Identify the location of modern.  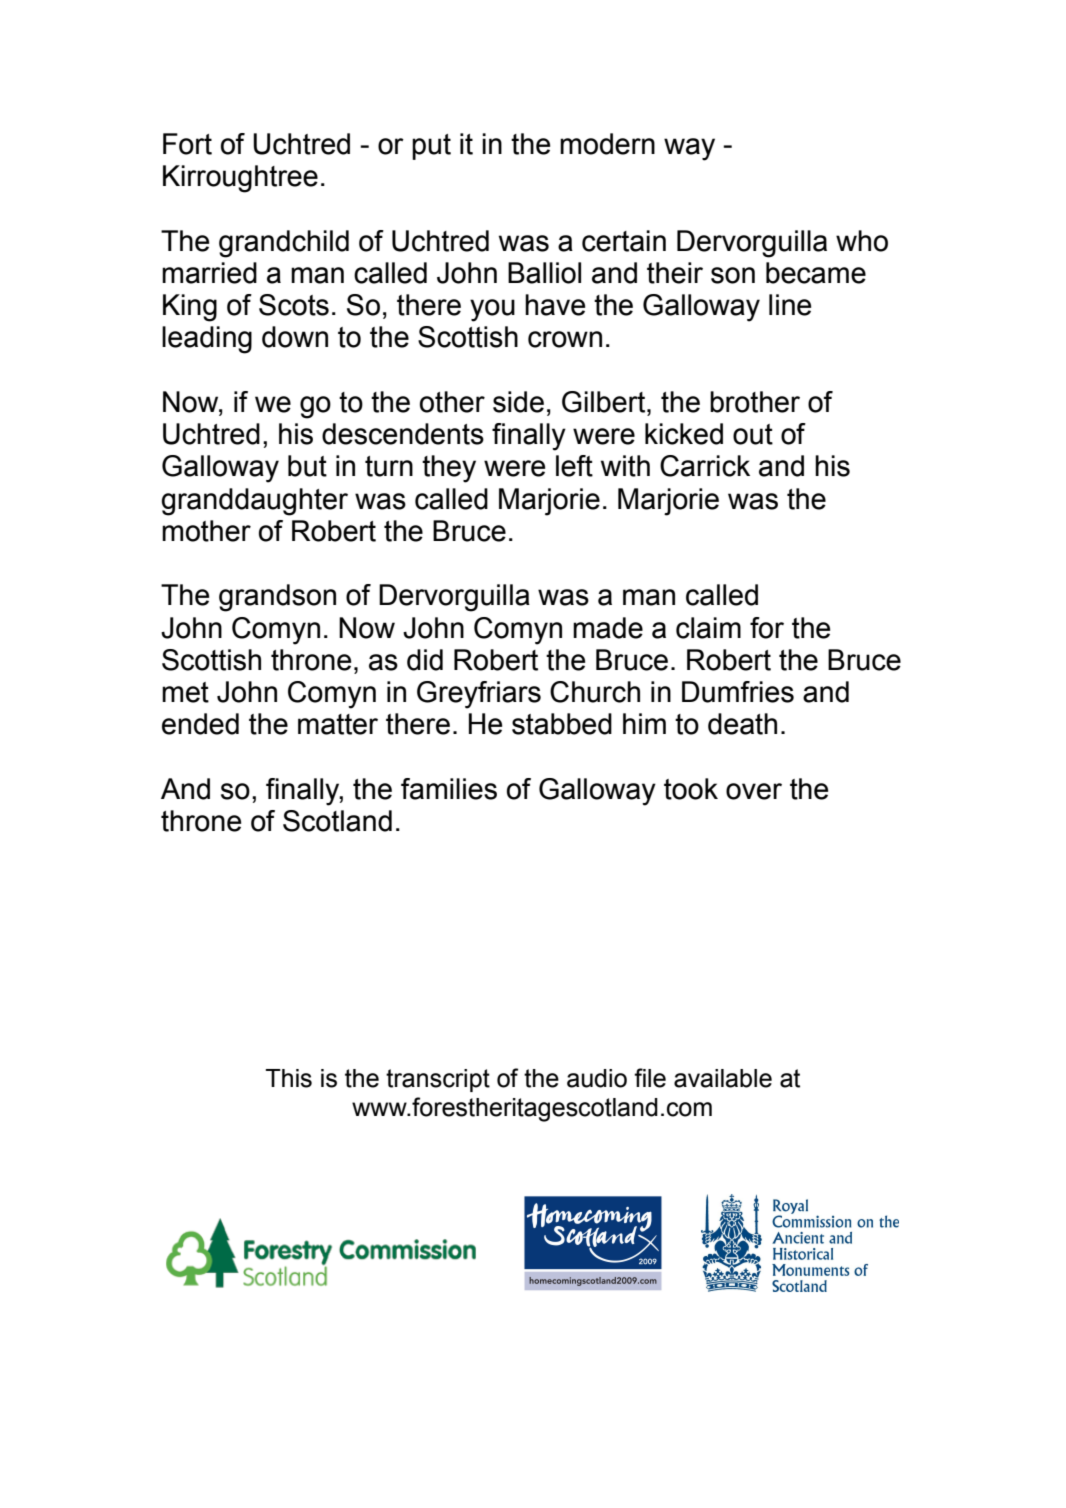
(607, 144).
